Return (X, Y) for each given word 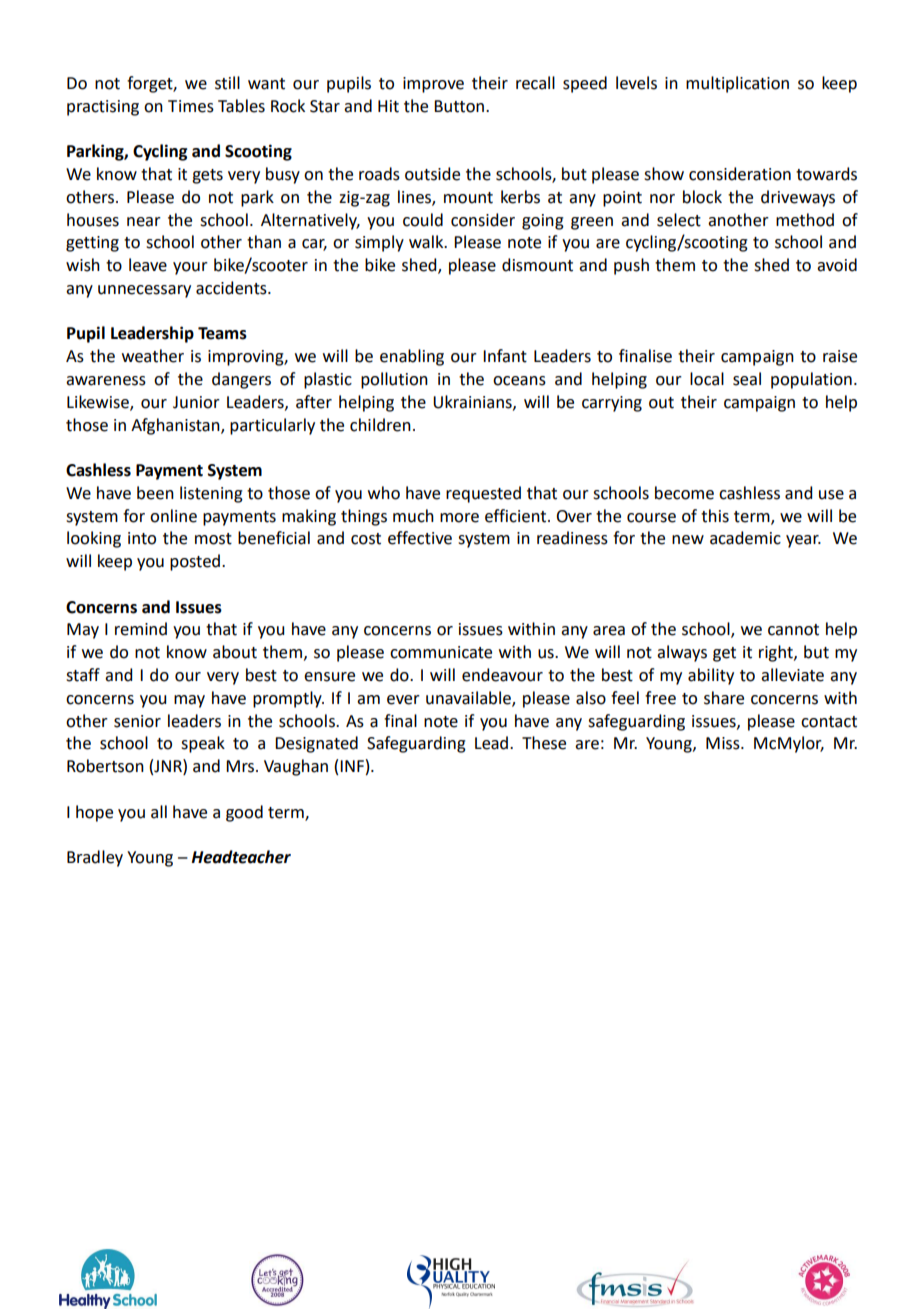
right (777, 653)
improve (433, 85)
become (684, 493)
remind (141, 629)
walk (427, 242)
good (244, 813)
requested (483, 494)
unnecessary (144, 291)
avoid (837, 265)
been (155, 493)
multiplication (737, 84)
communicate (441, 652)
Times (191, 106)
